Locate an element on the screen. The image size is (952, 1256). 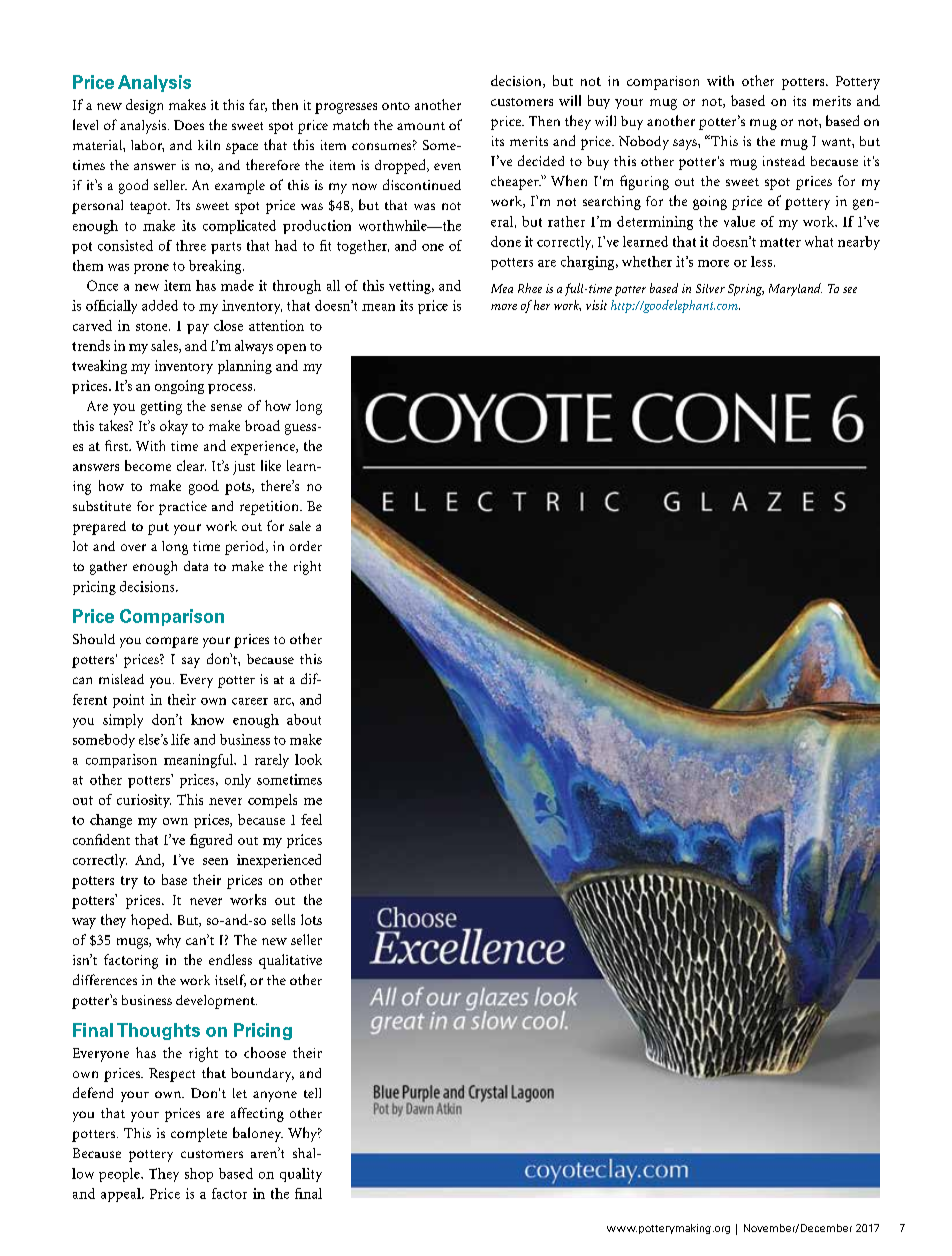
quality is located at coordinates (301, 1175).
